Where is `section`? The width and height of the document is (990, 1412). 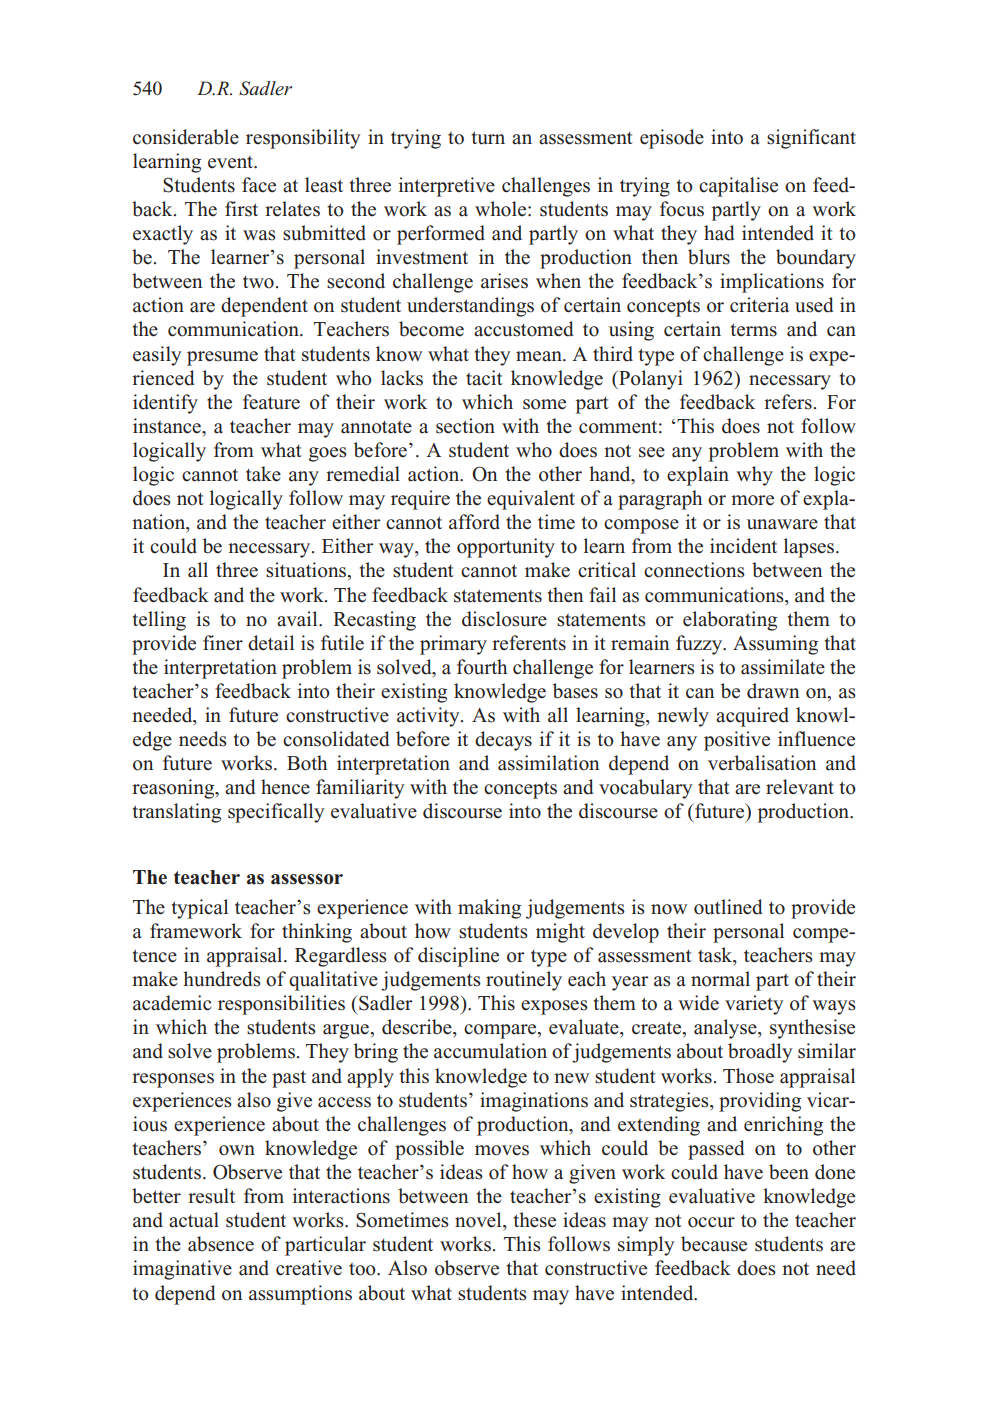
section is located at coordinates (465, 426).
